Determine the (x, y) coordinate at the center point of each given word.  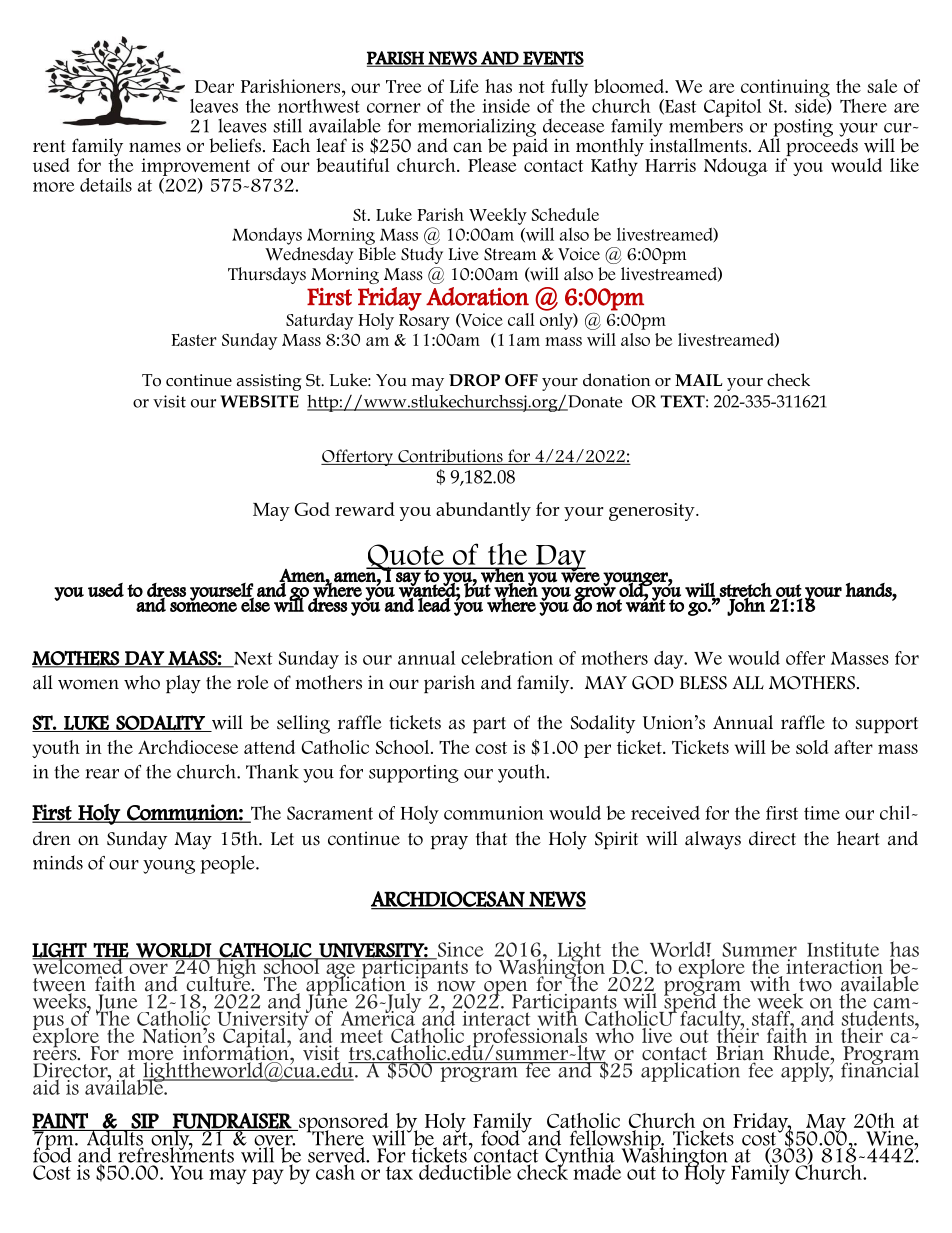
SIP (145, 1122)
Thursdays (267, 275)
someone (203, 606)
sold (812, 747)
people (229, 864)
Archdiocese (188, 747)
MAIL (699, 380)
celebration (507, 657)
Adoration (477, 296)
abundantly (483, 511)
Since (459, 950)
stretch (745, 591)
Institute (843, 949)
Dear (214, 86)
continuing (784, 89)
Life (464, 86)
